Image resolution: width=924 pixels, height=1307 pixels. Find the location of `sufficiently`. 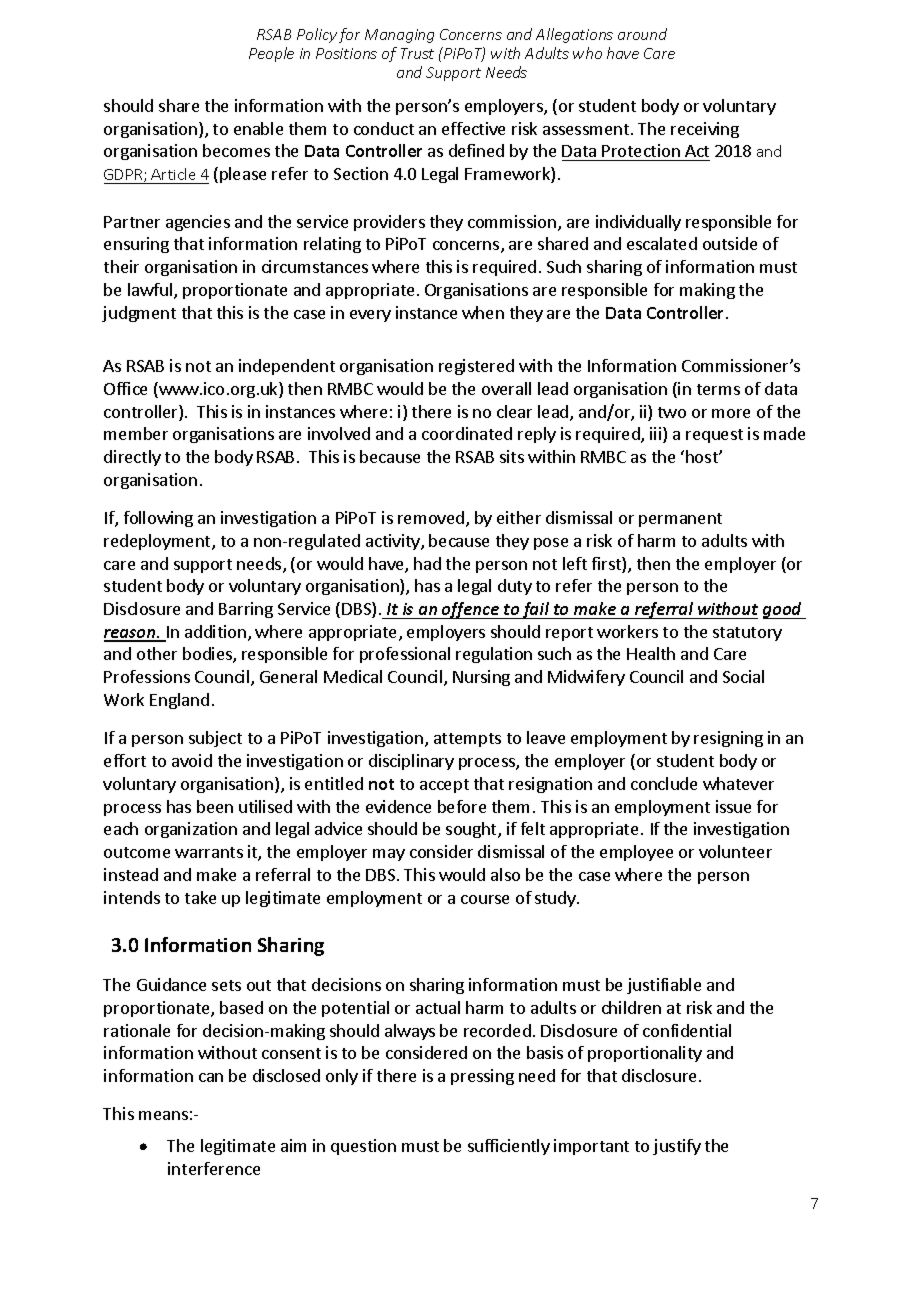

sufficiently is located at coordinates (509, 1147).
